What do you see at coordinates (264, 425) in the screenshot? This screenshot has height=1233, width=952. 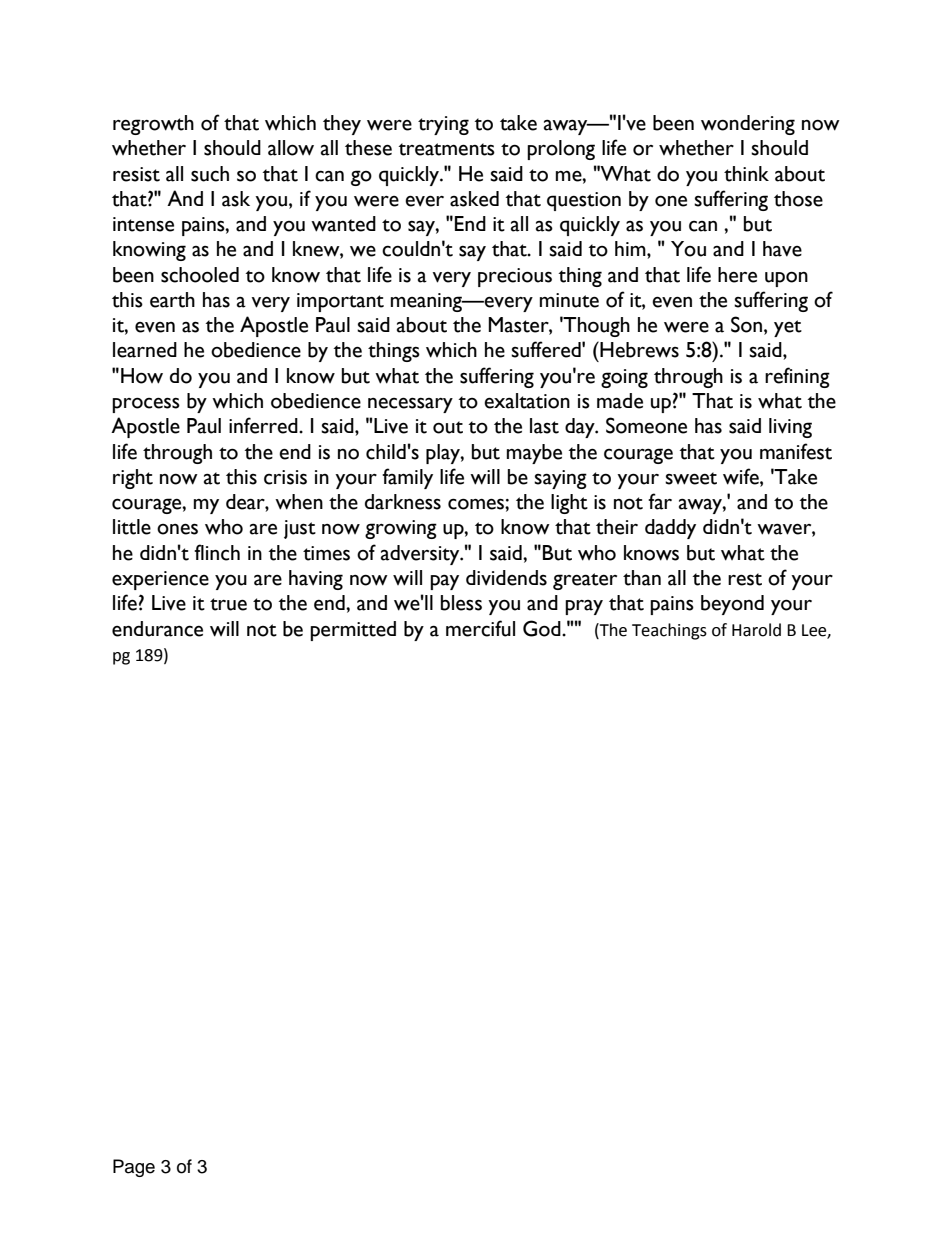 I see `inferred` at bounding box center [264, 425].
